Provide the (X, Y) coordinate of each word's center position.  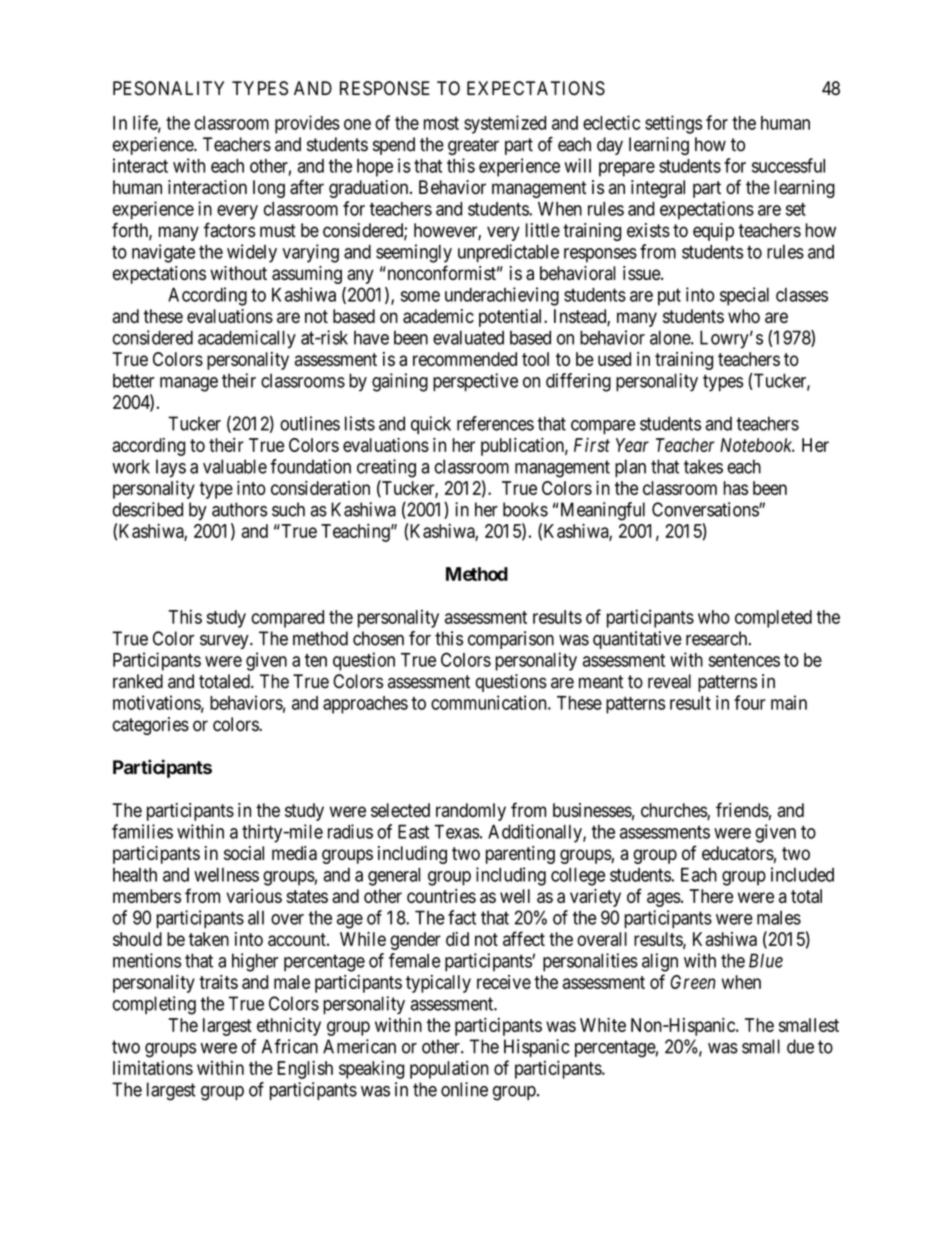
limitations (153, 1067)
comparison (511, 640)
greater (473, 146)
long (269, 189)
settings (673, 124)
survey (225, 642)
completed (773, 619)
